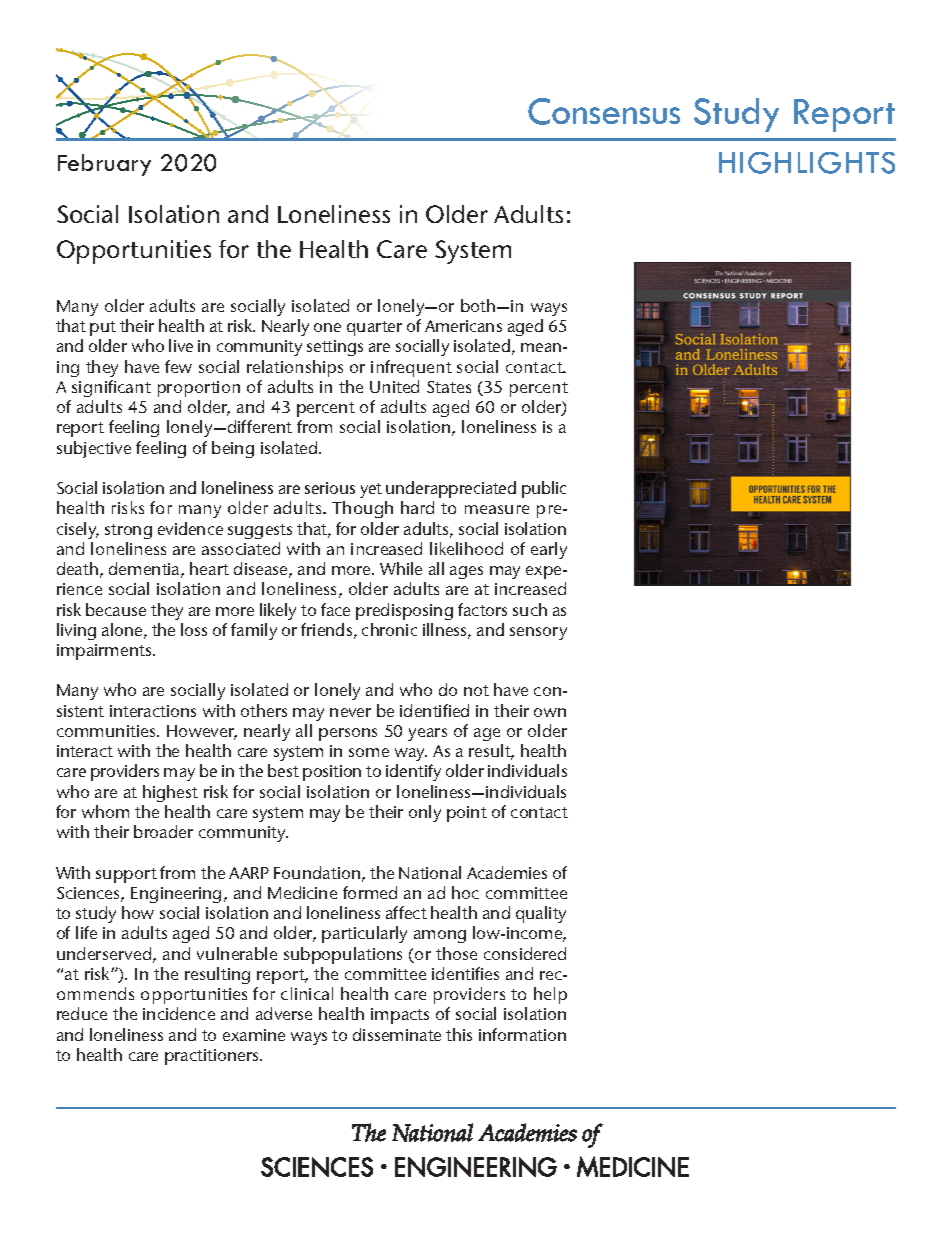  Describe the element at coordinates (604, 111) in the document. I see `Consensus` at that location.
